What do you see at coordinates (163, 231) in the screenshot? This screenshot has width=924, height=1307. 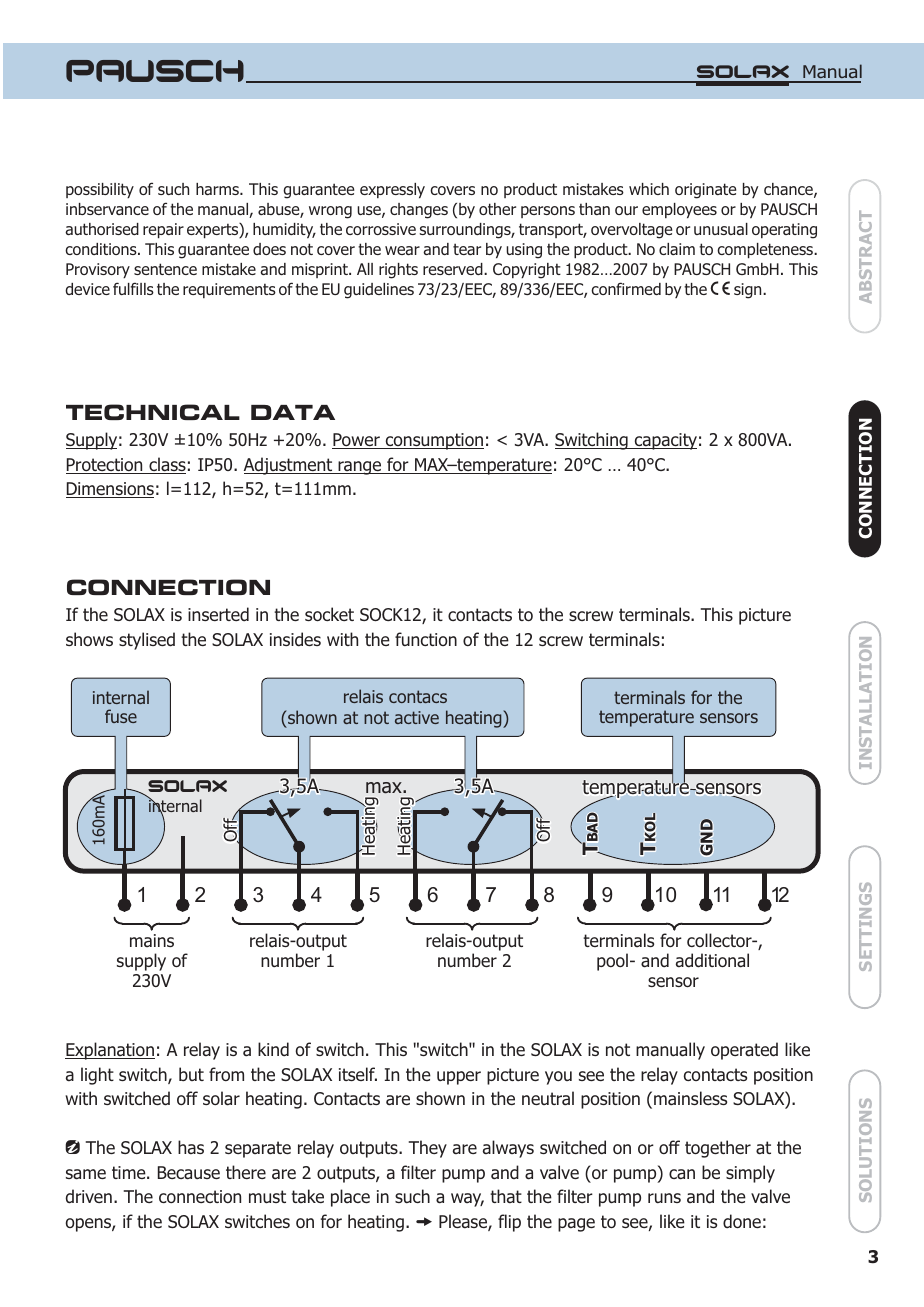 I see `repair` at bounding box center [163, 231].
